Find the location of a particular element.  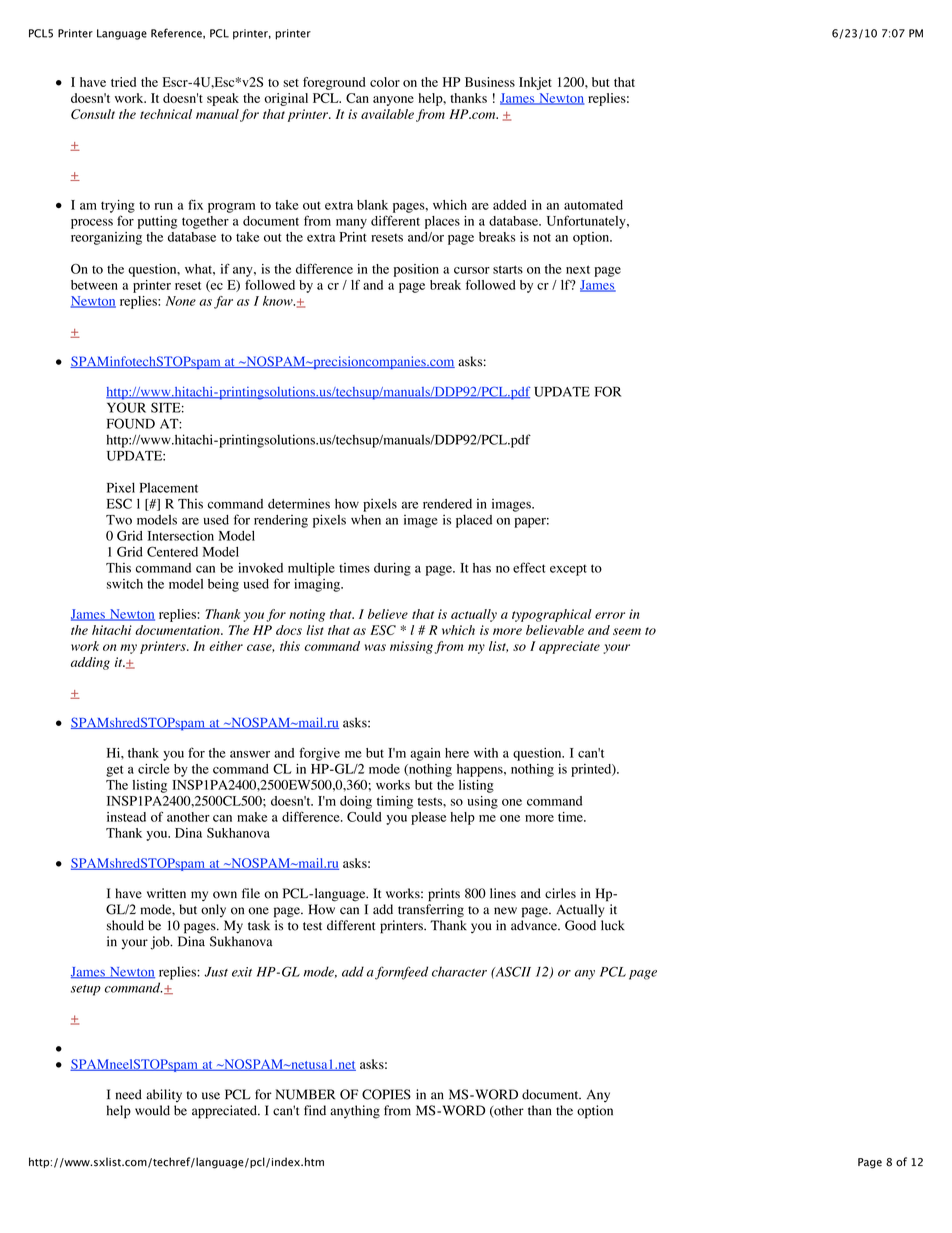

instead is located at coordinates (126, 817).
